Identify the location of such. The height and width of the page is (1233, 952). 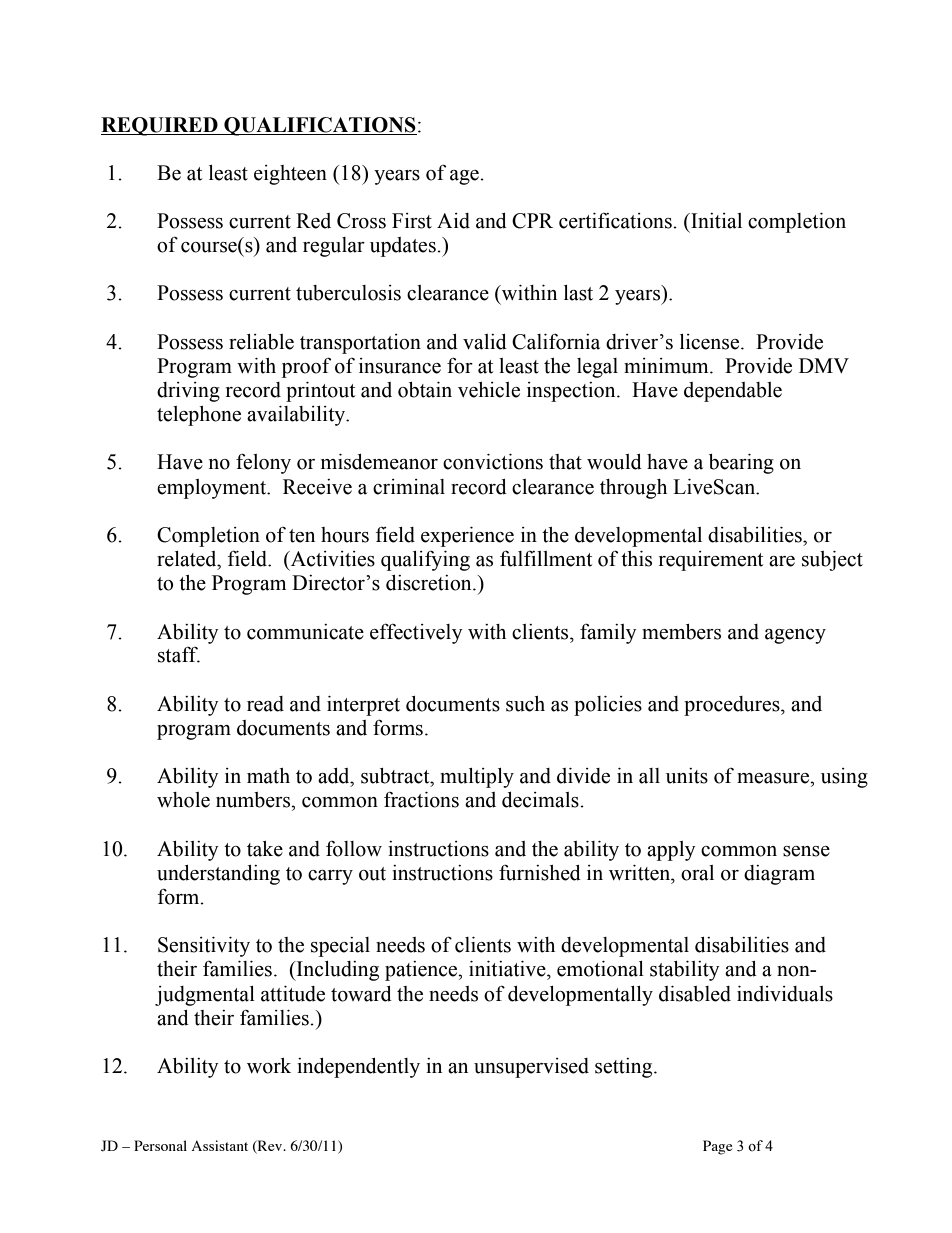
(525, 704).
